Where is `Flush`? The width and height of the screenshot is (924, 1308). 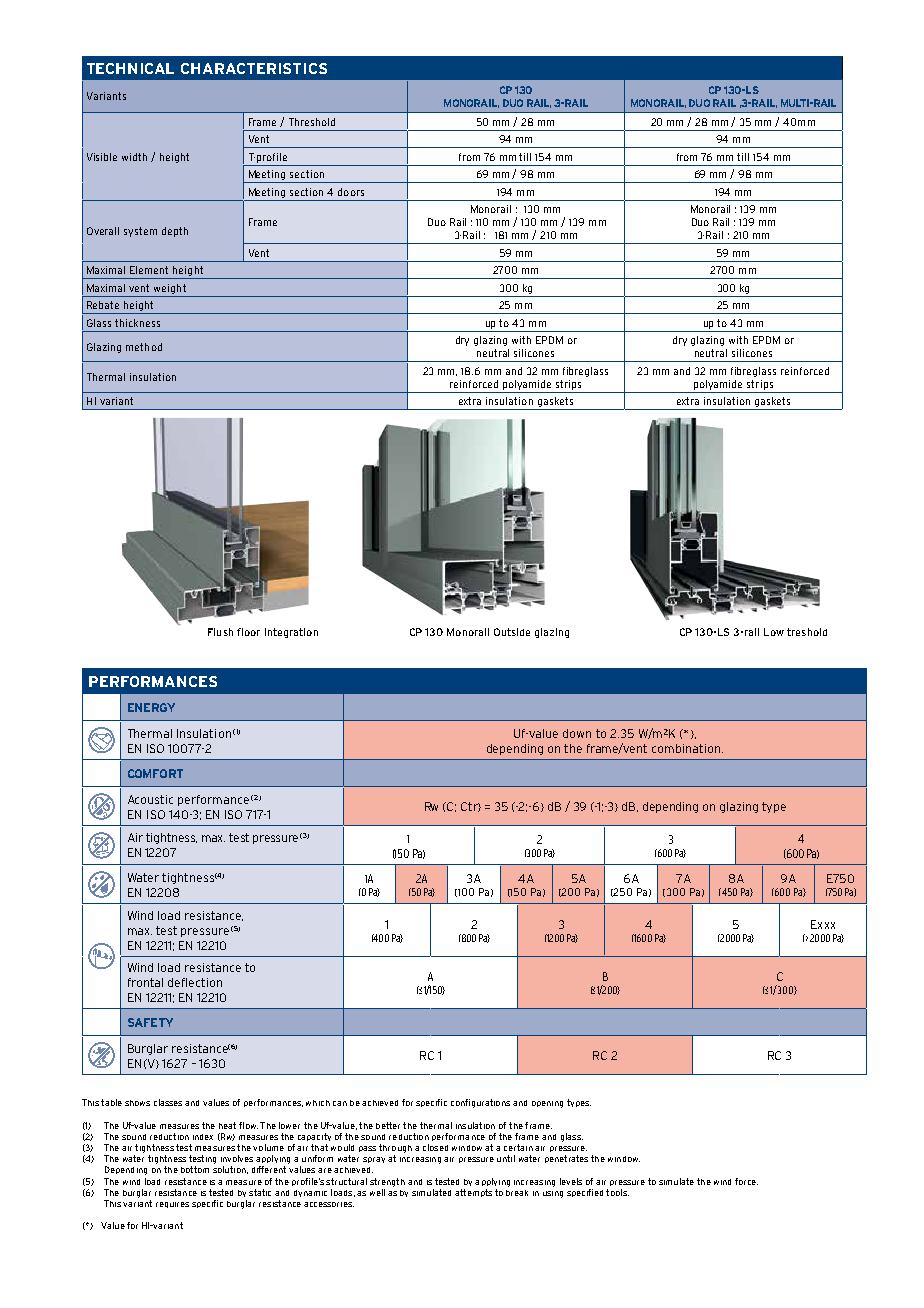
Flush is located at coordinates (220, 632).
